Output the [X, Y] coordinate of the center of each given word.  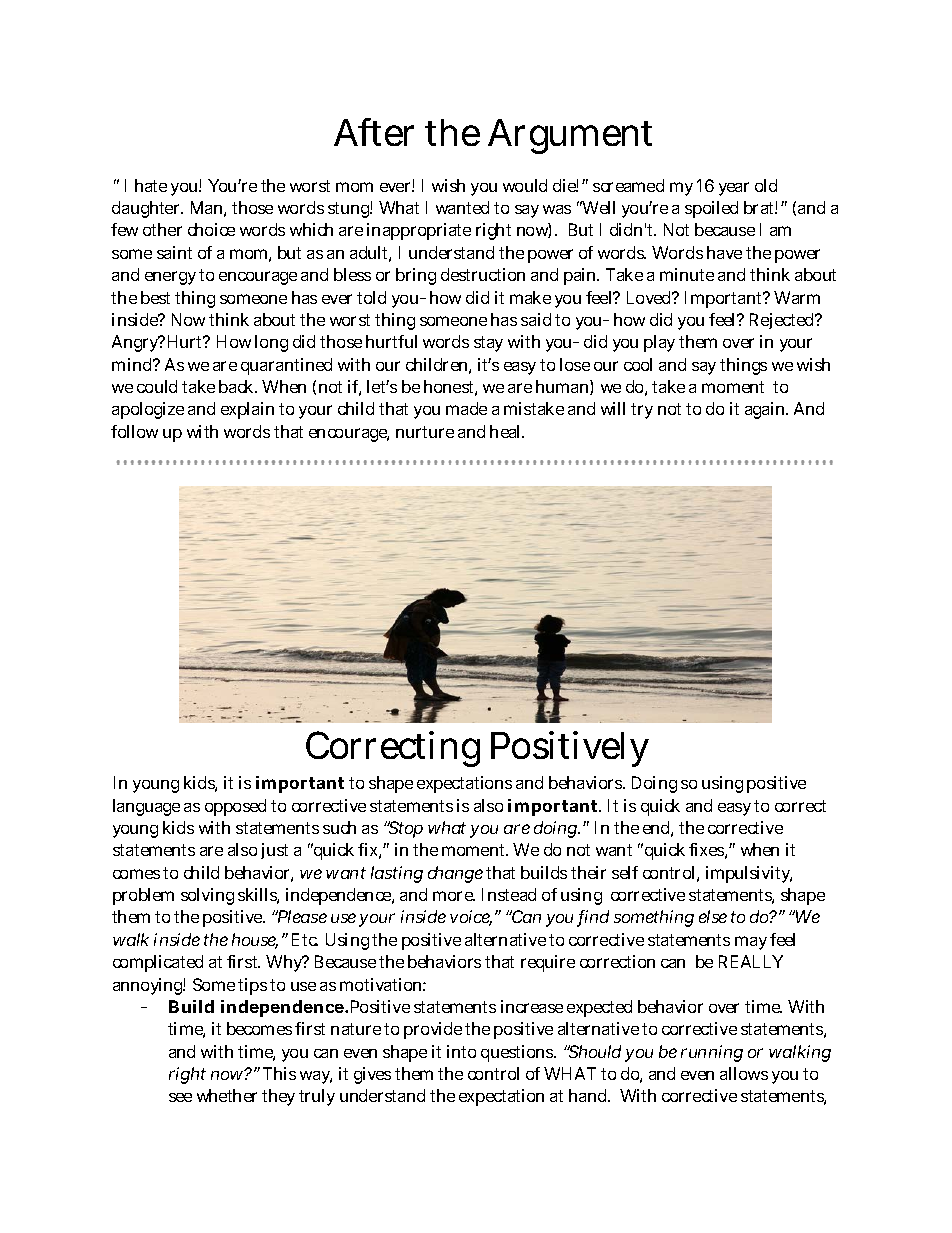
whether [227, 1095]
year [734, 189]
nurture [425, 432]
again [766, 410]
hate [151, 185]
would [525, 185]
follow [134, 431]
